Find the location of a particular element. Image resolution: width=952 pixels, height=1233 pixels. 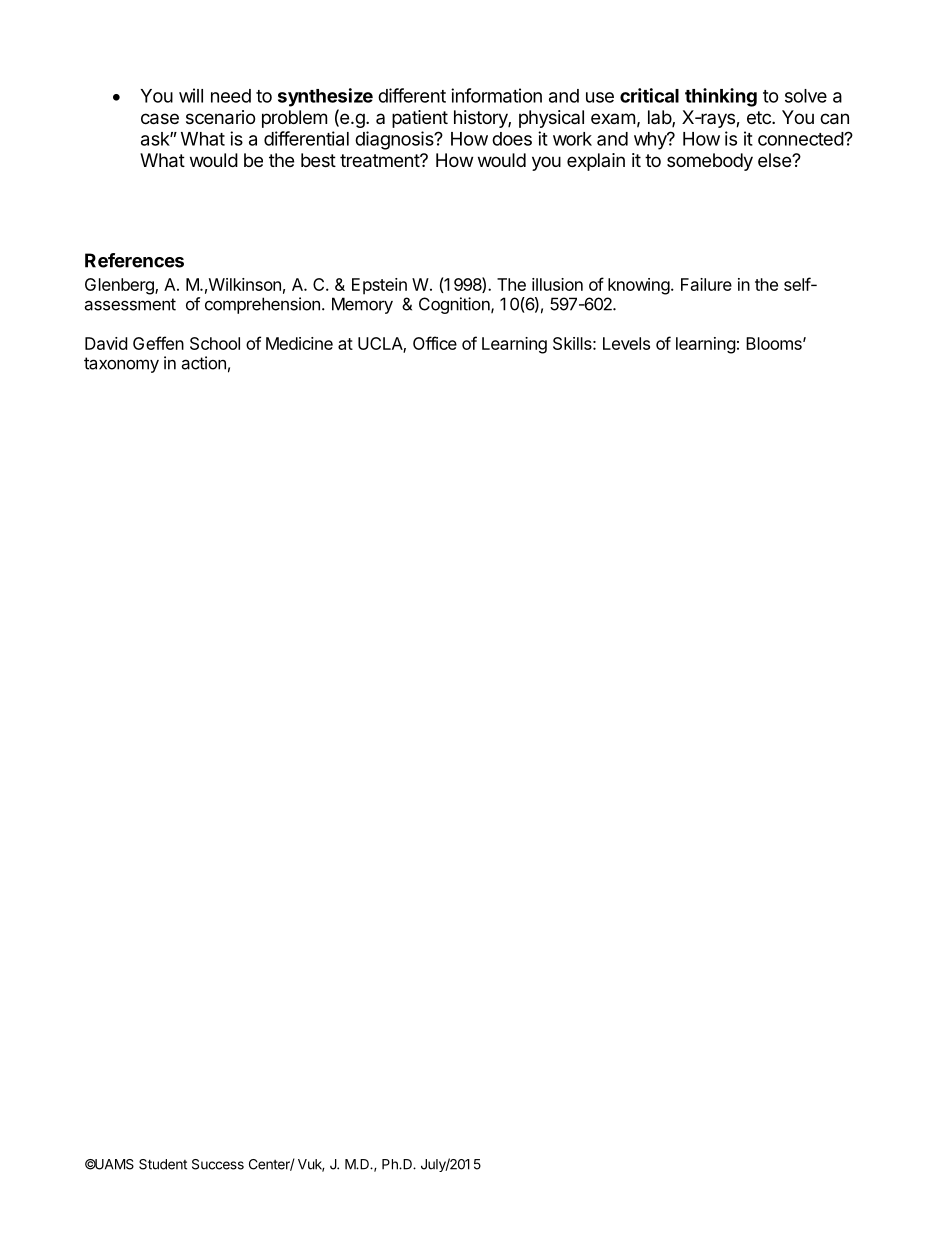

action is located at coordinates (203, 363).
